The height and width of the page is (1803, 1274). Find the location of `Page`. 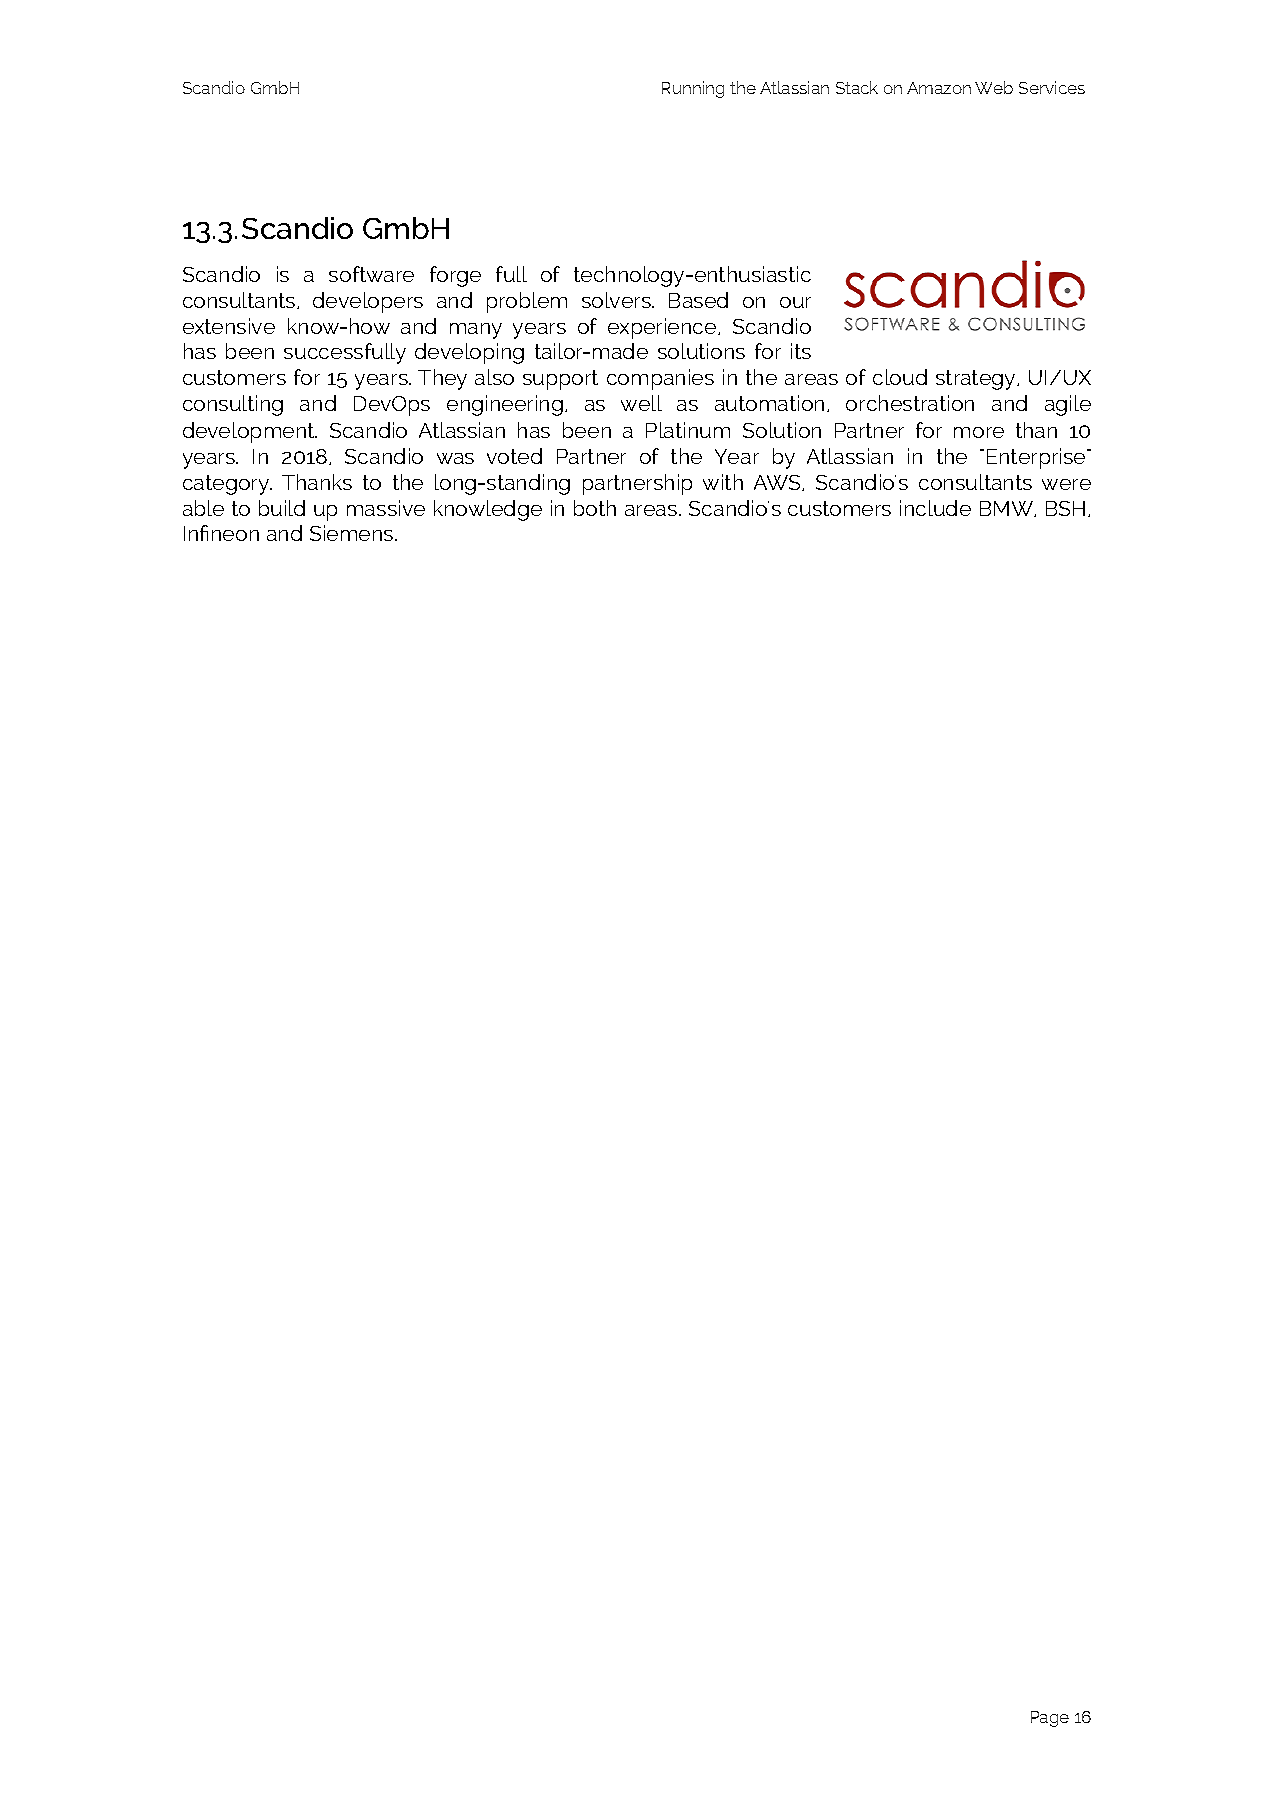

Page is located at coordinates (1050, 1719).
